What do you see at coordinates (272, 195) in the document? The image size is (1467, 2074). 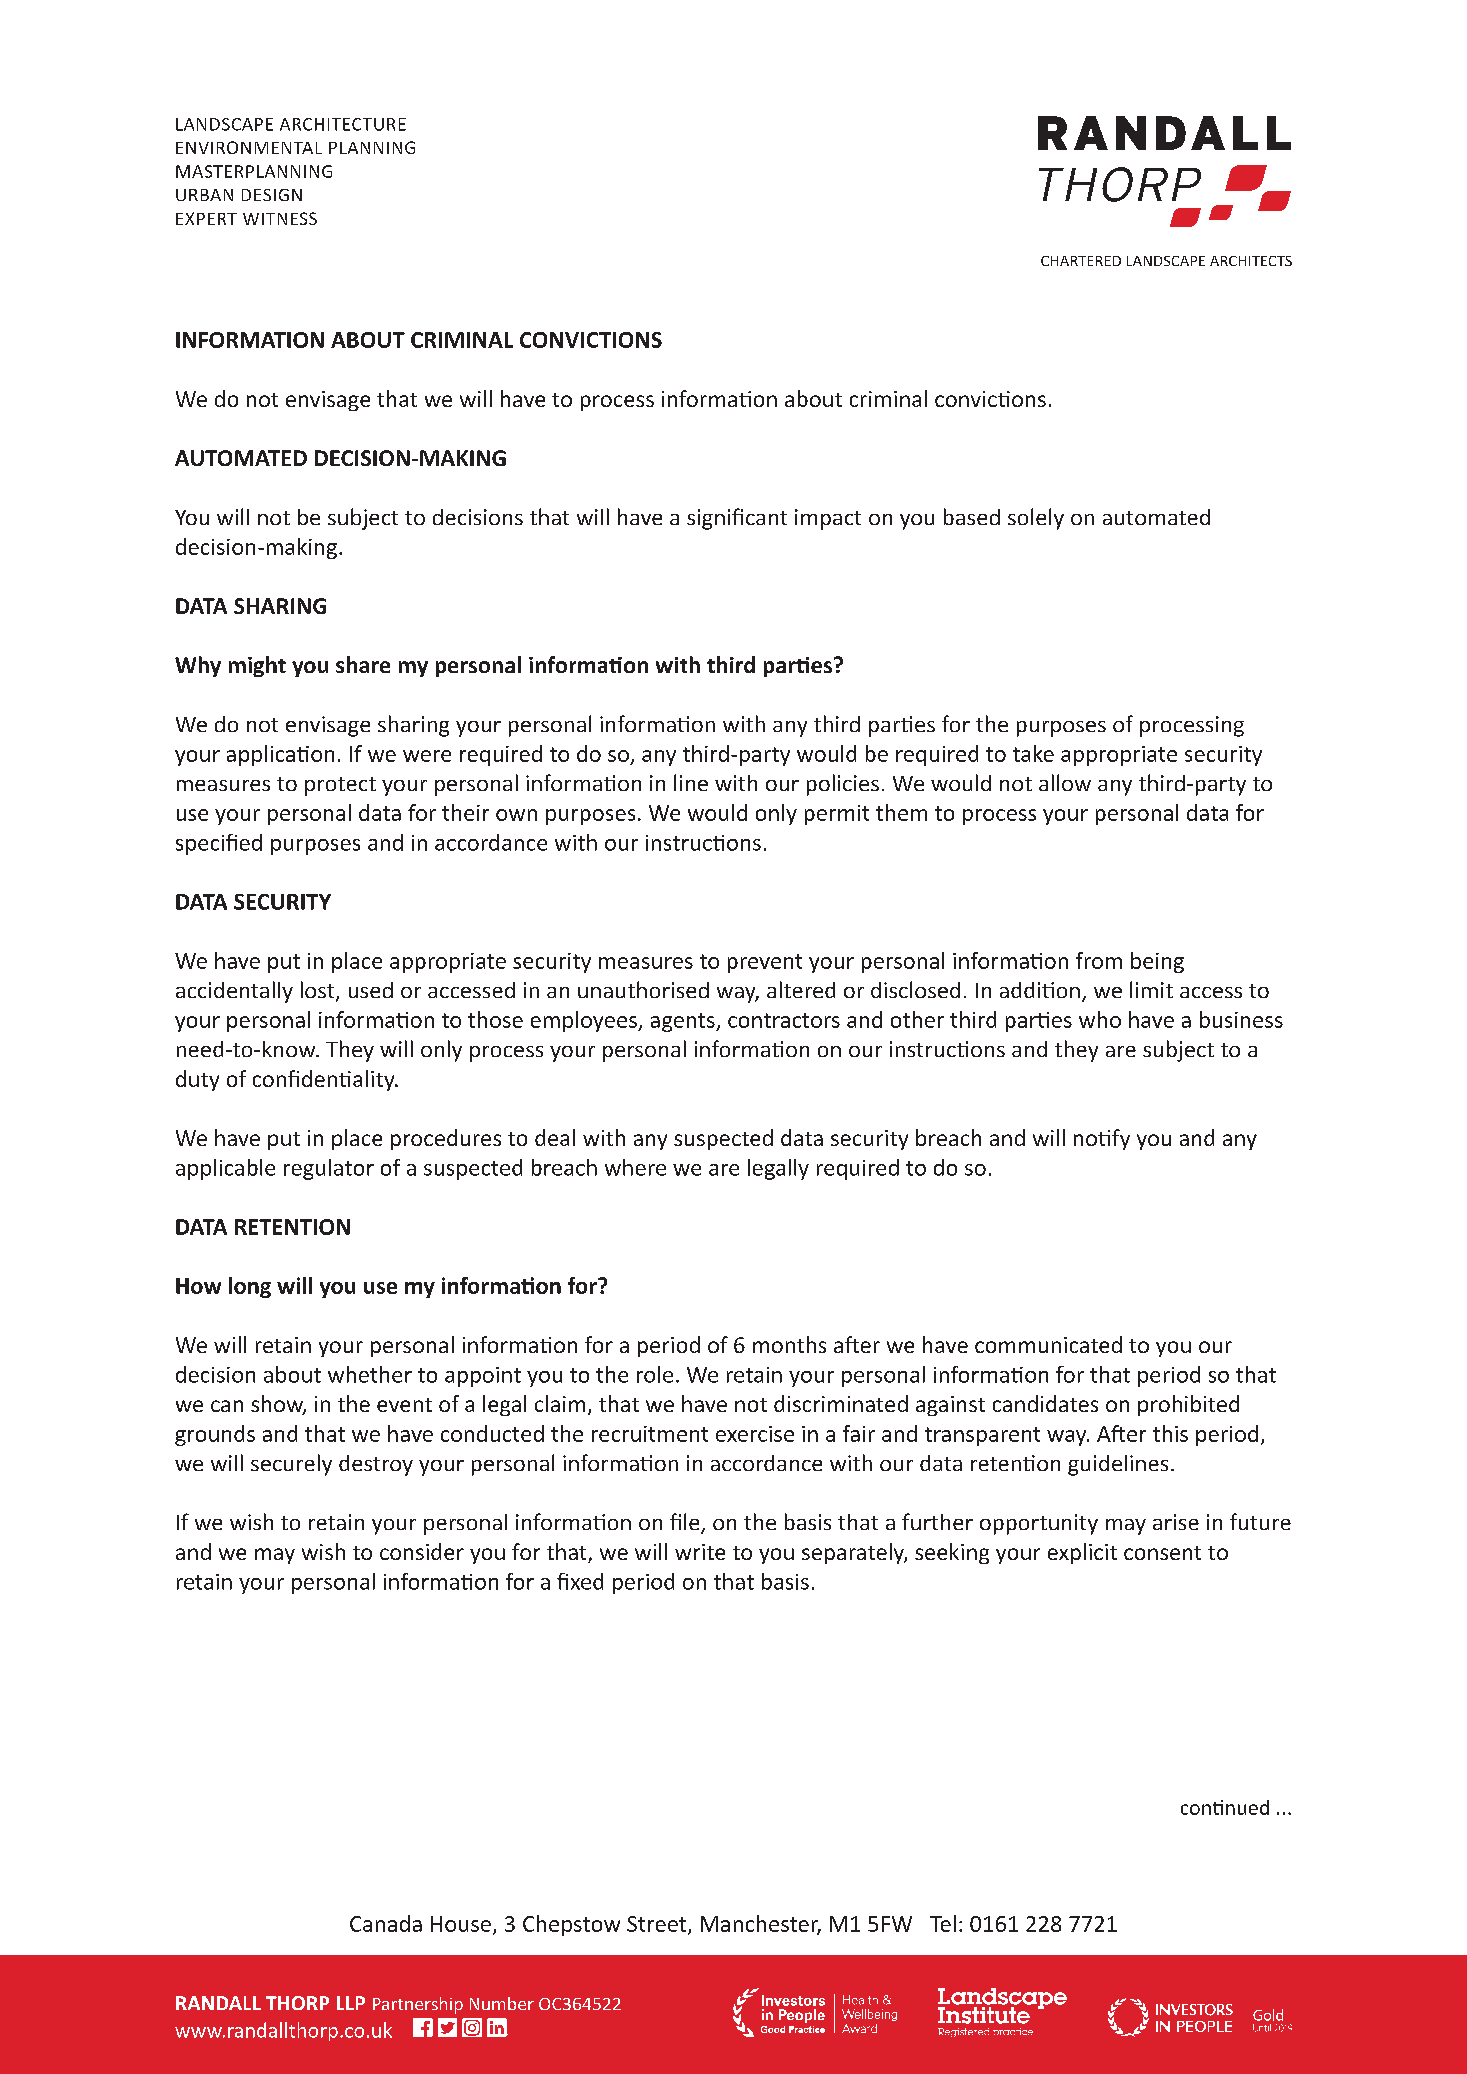 I see `DESIGN` at bounding box center [272, 195].
